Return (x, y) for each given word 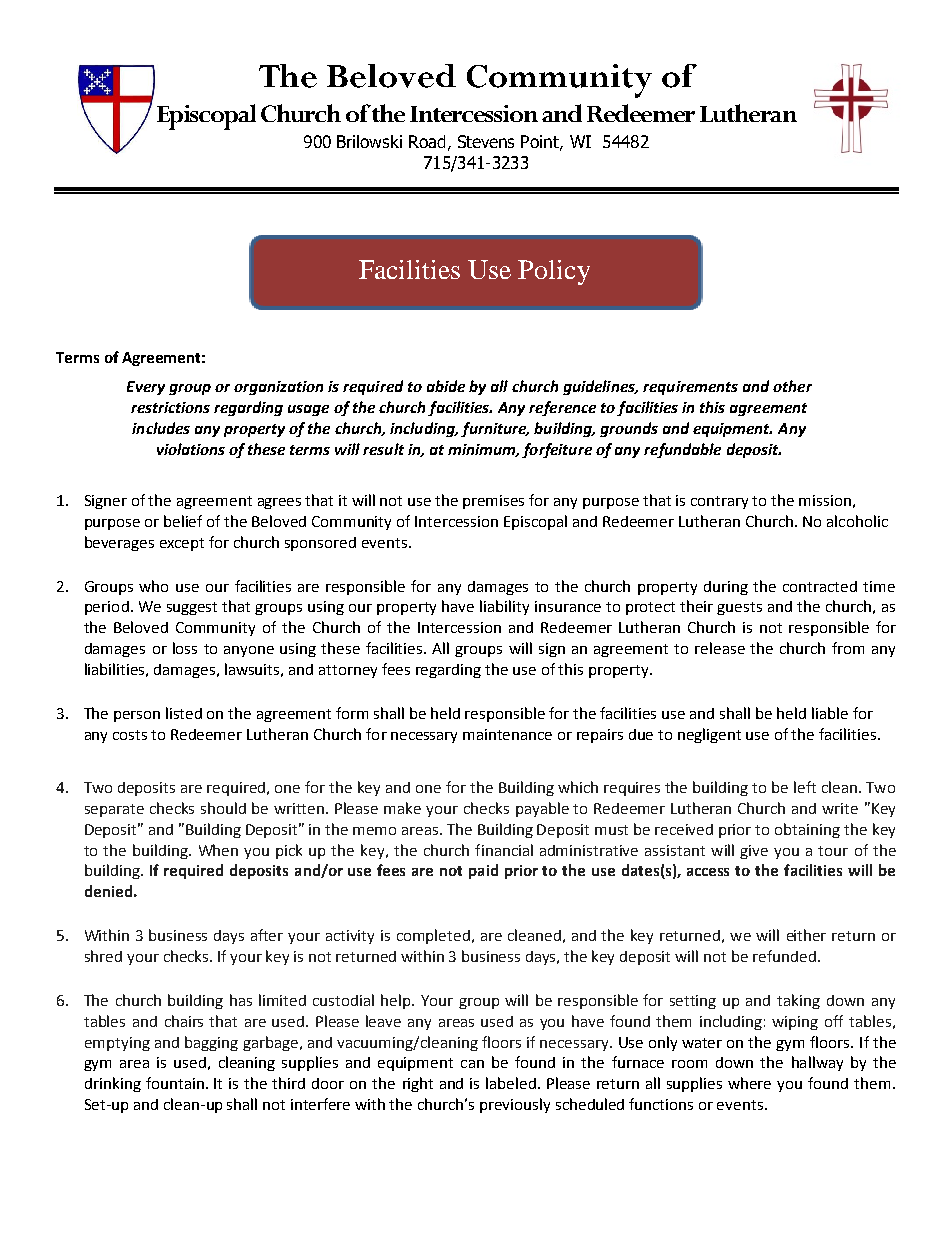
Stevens (486, 141)
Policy (554, 272)
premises (493, 502)
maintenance (507, 734)
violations (191, 449)
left (805, 787)
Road (427, 141)
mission (825, 500)
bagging (211, 1043)
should (223, 808)
